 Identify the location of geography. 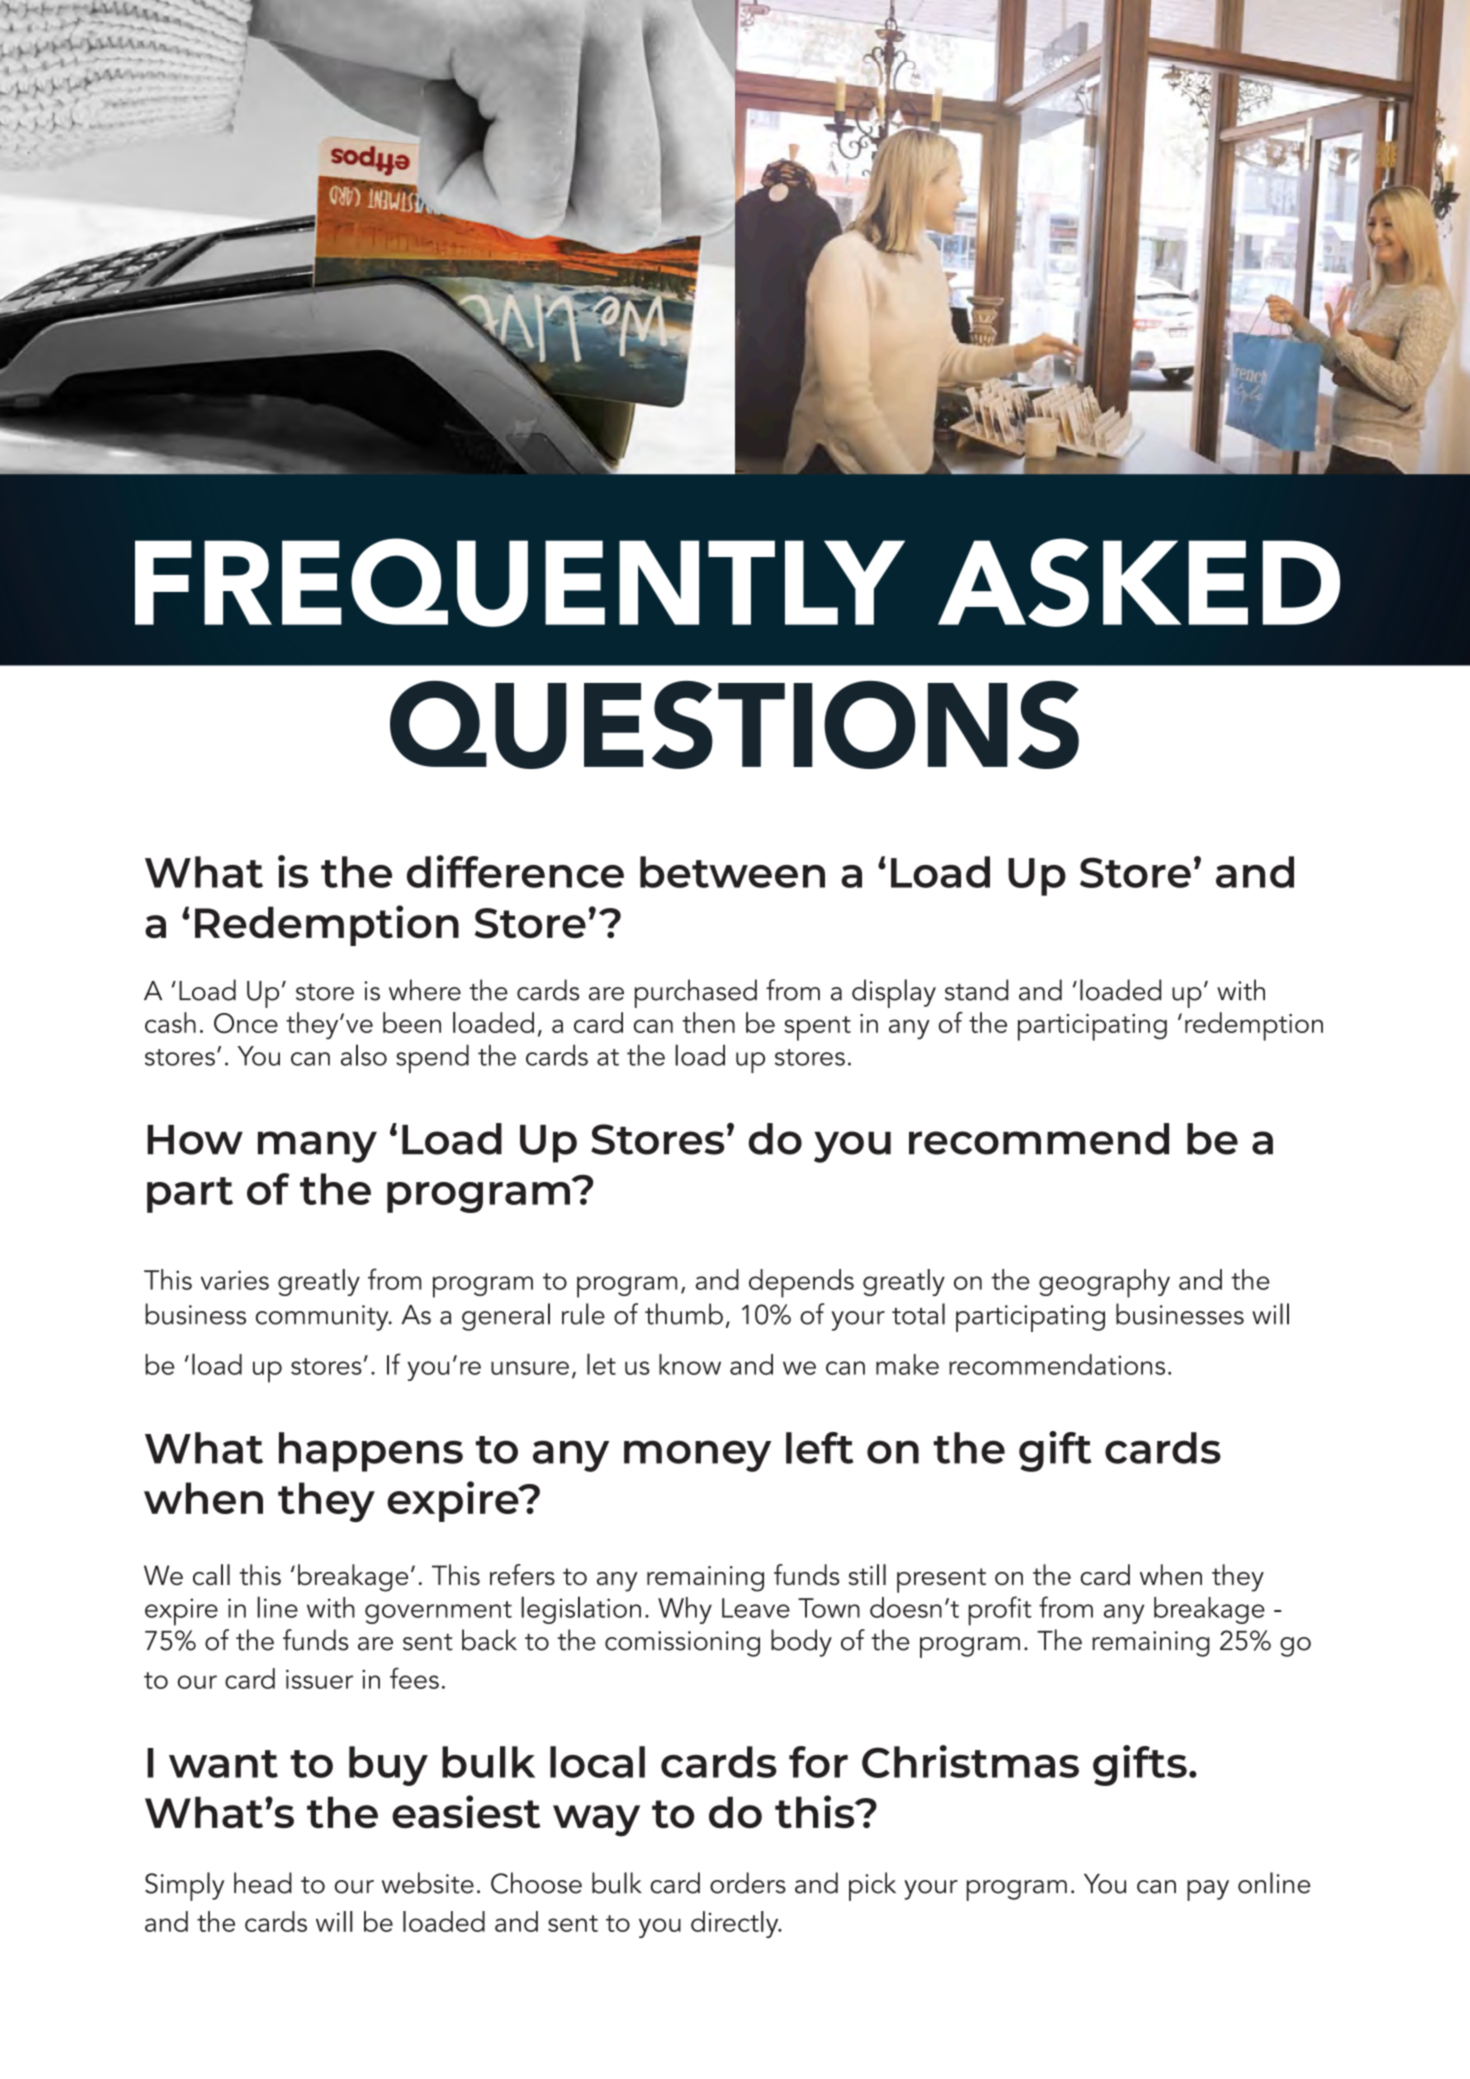
(1104, 1283).
